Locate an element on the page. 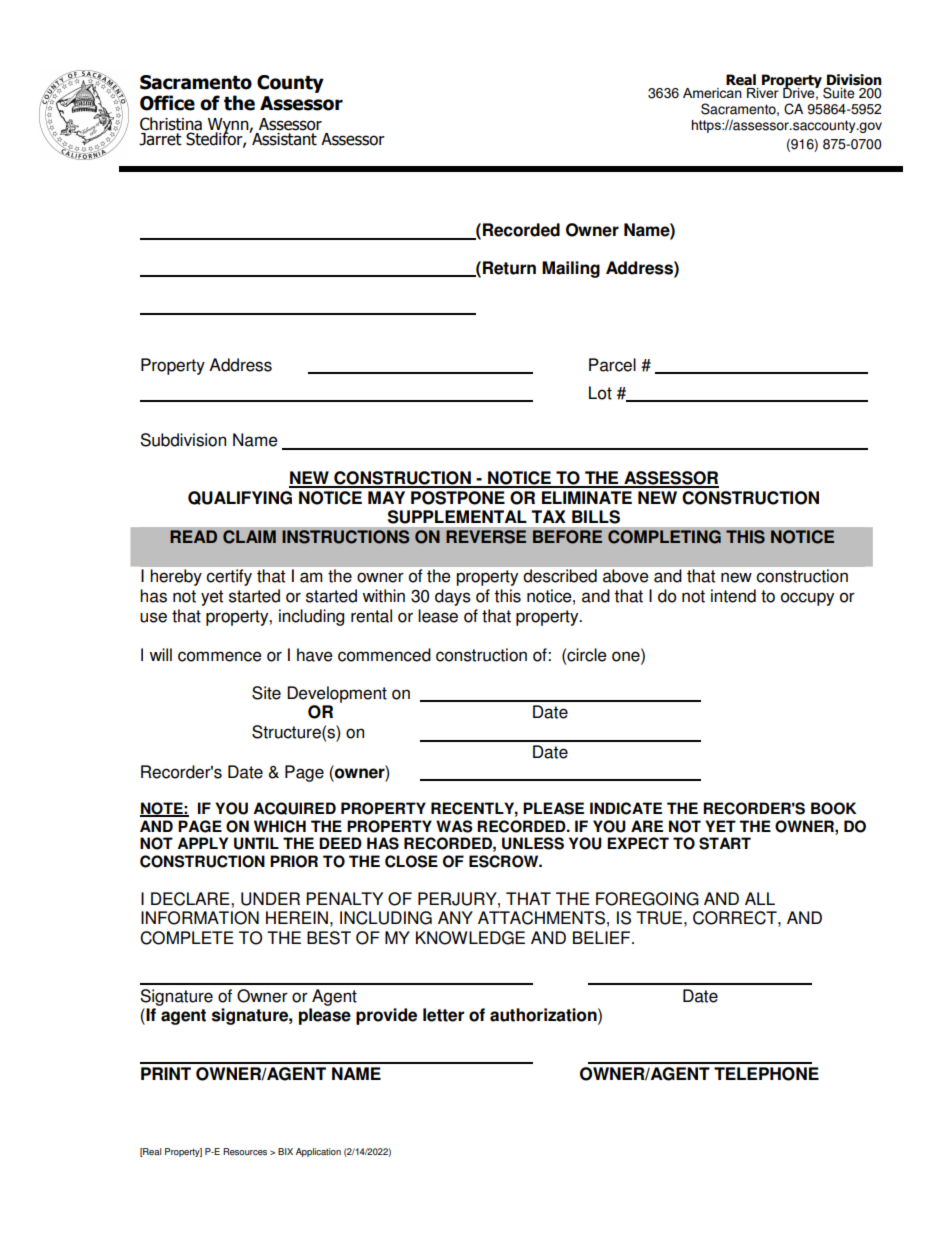 The width and height of the image is (952, 1233). intend is located at coordinates (733, 596).
